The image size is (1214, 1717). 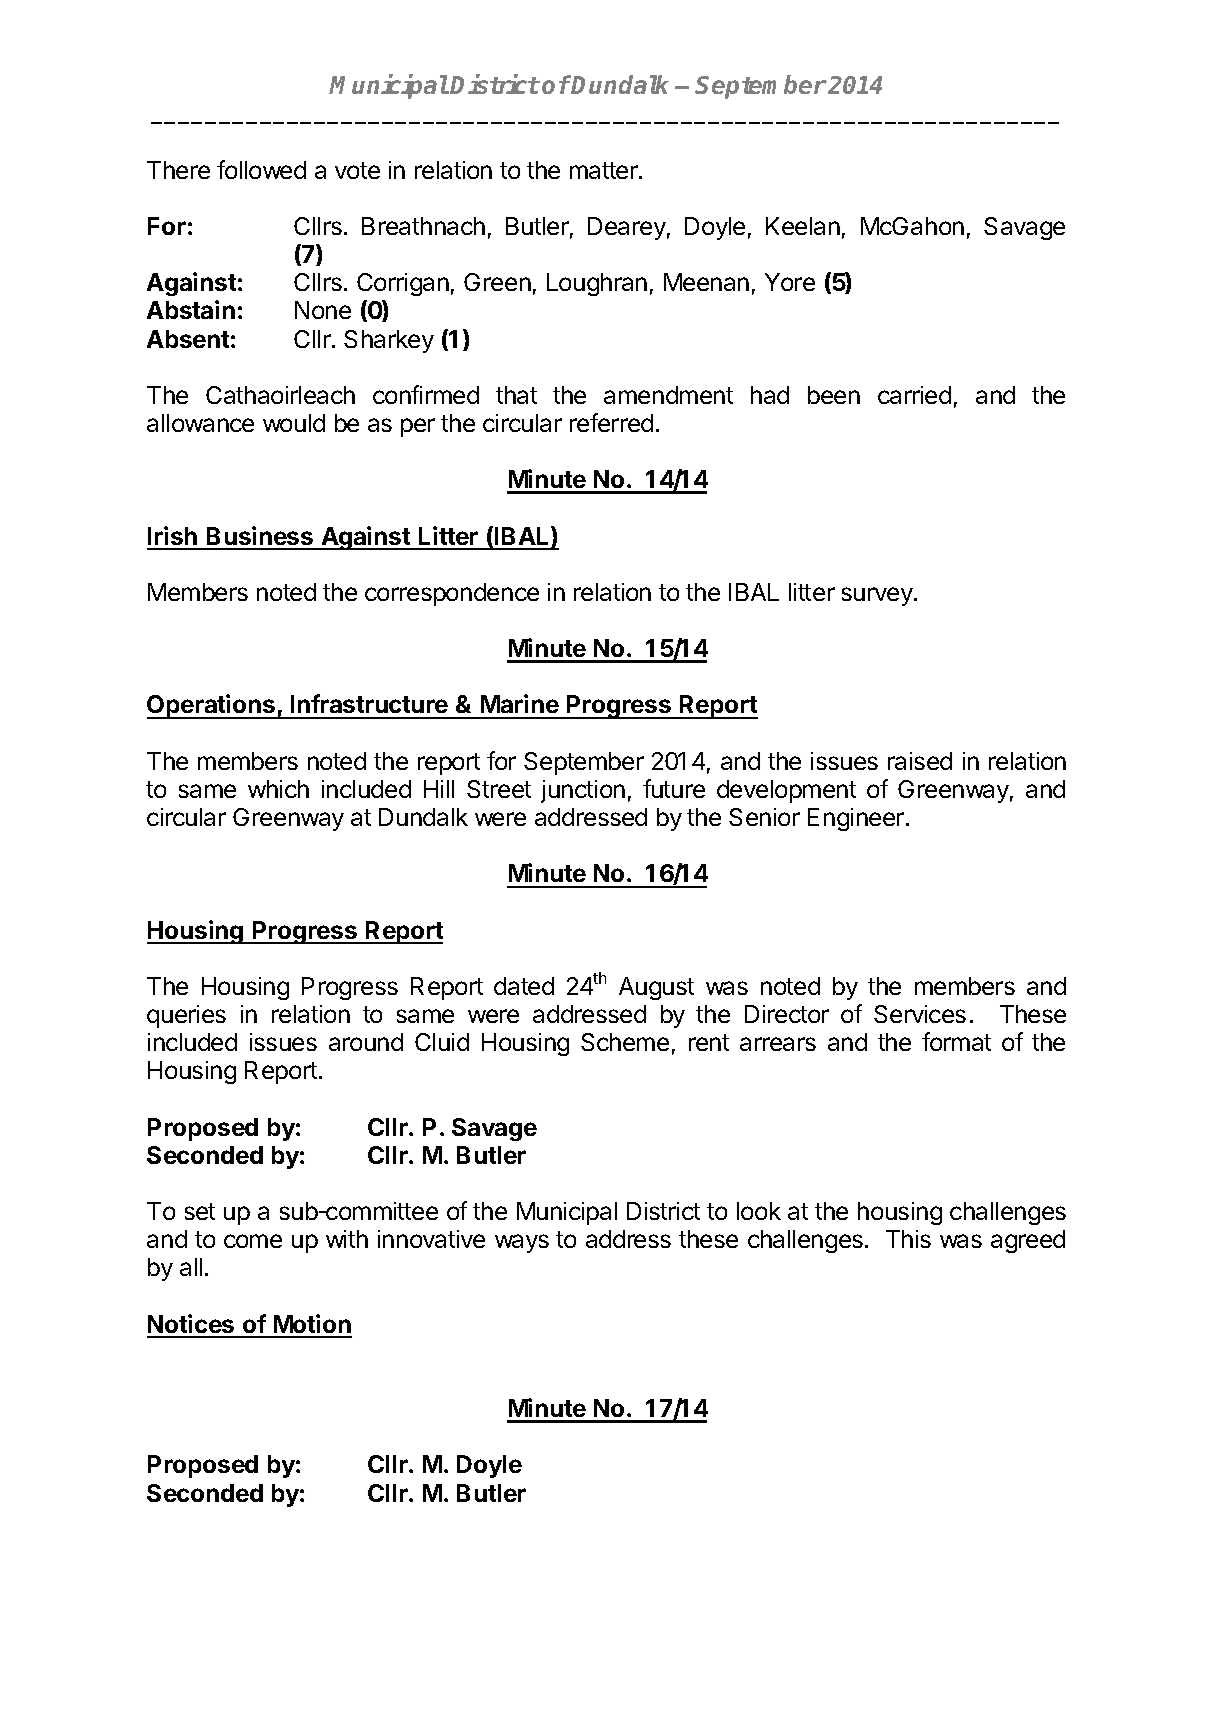 What do you see at coordinates (803, 226) in the document?
I see `Keelan` at bounding box center [803, 226].
